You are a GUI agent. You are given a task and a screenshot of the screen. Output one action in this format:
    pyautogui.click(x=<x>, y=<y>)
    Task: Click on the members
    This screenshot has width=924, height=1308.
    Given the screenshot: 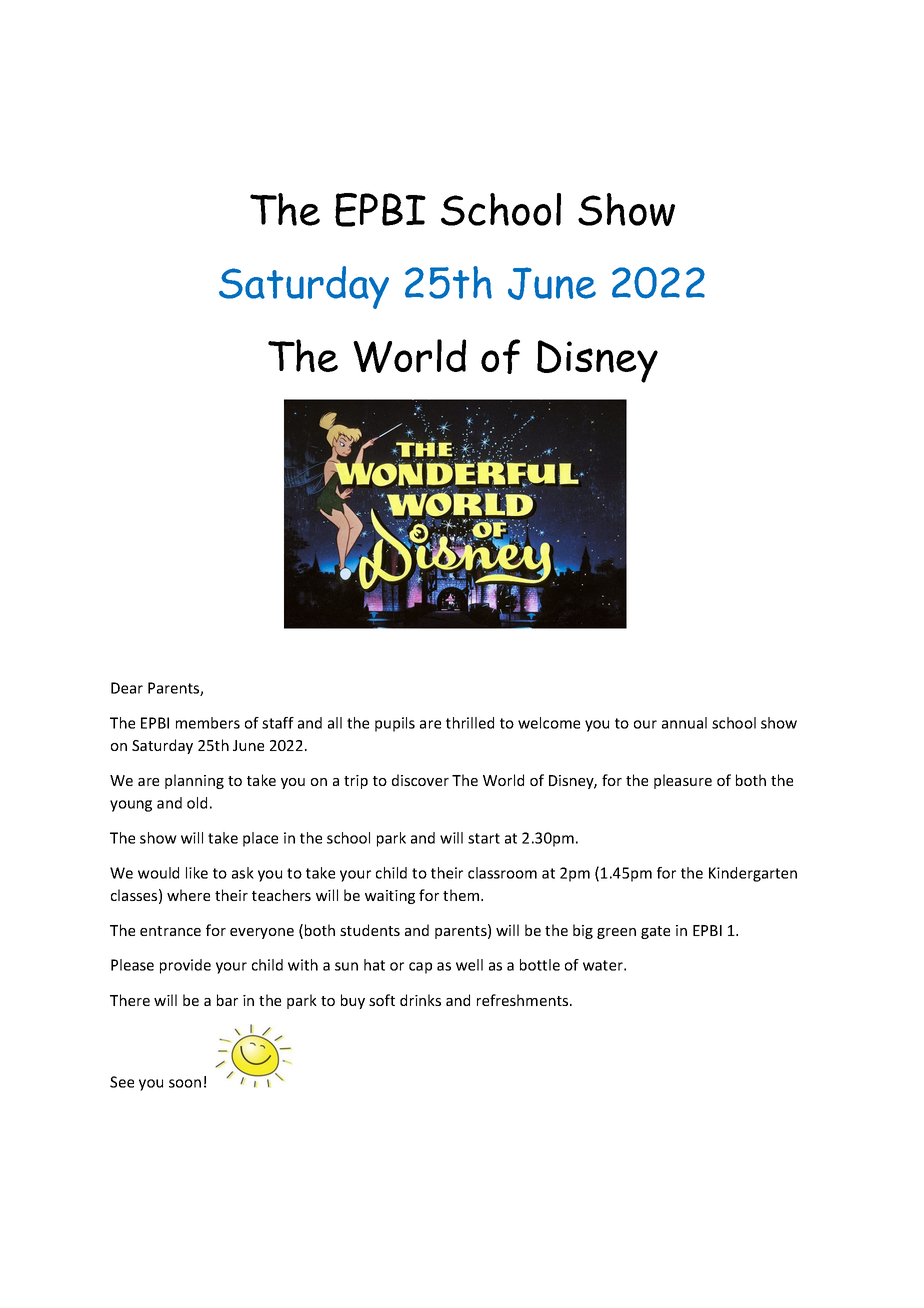 What is the action you would take?
    pyautogui.click(x=208, y=723)
